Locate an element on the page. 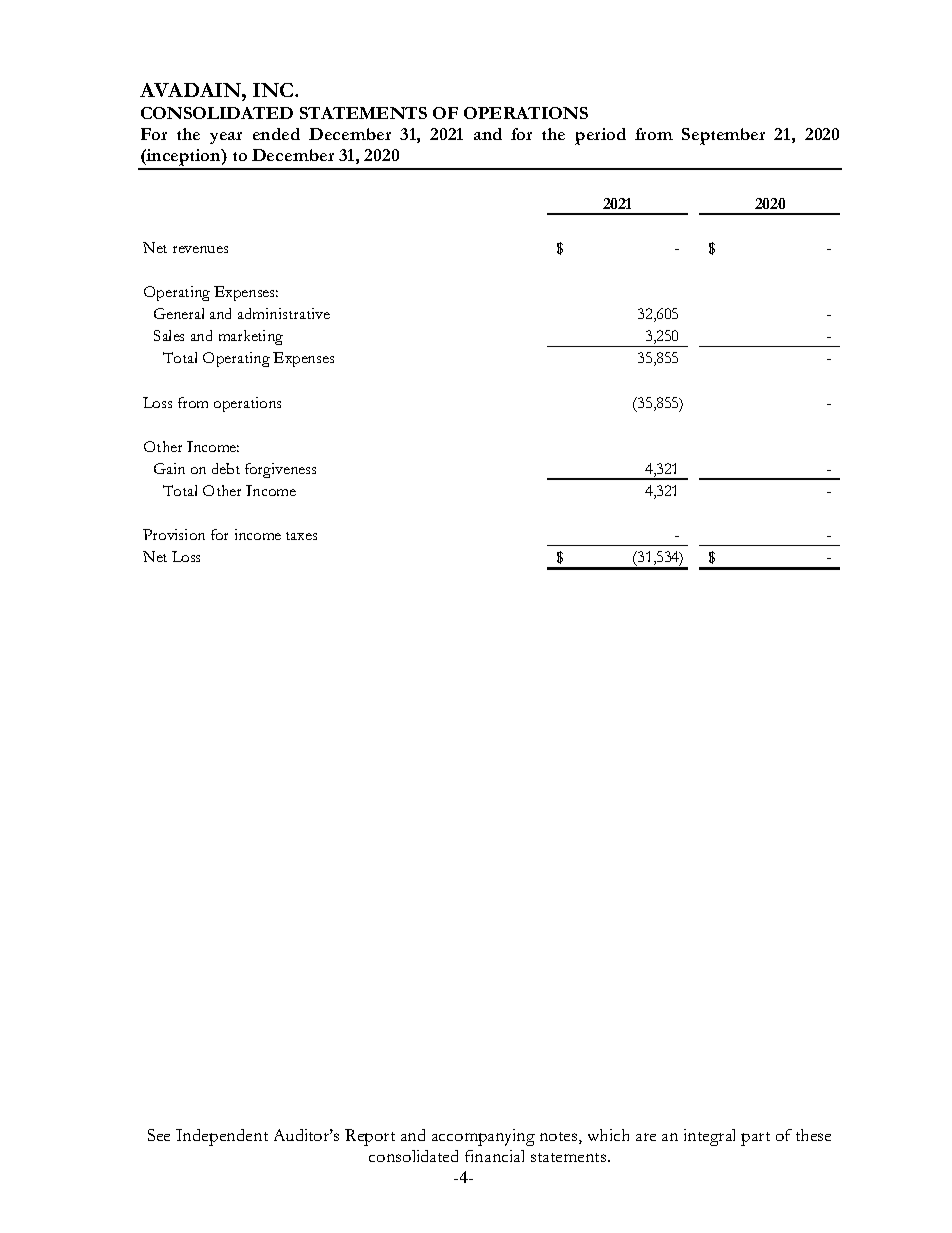  Provision is located at coordinates (174, 534).
